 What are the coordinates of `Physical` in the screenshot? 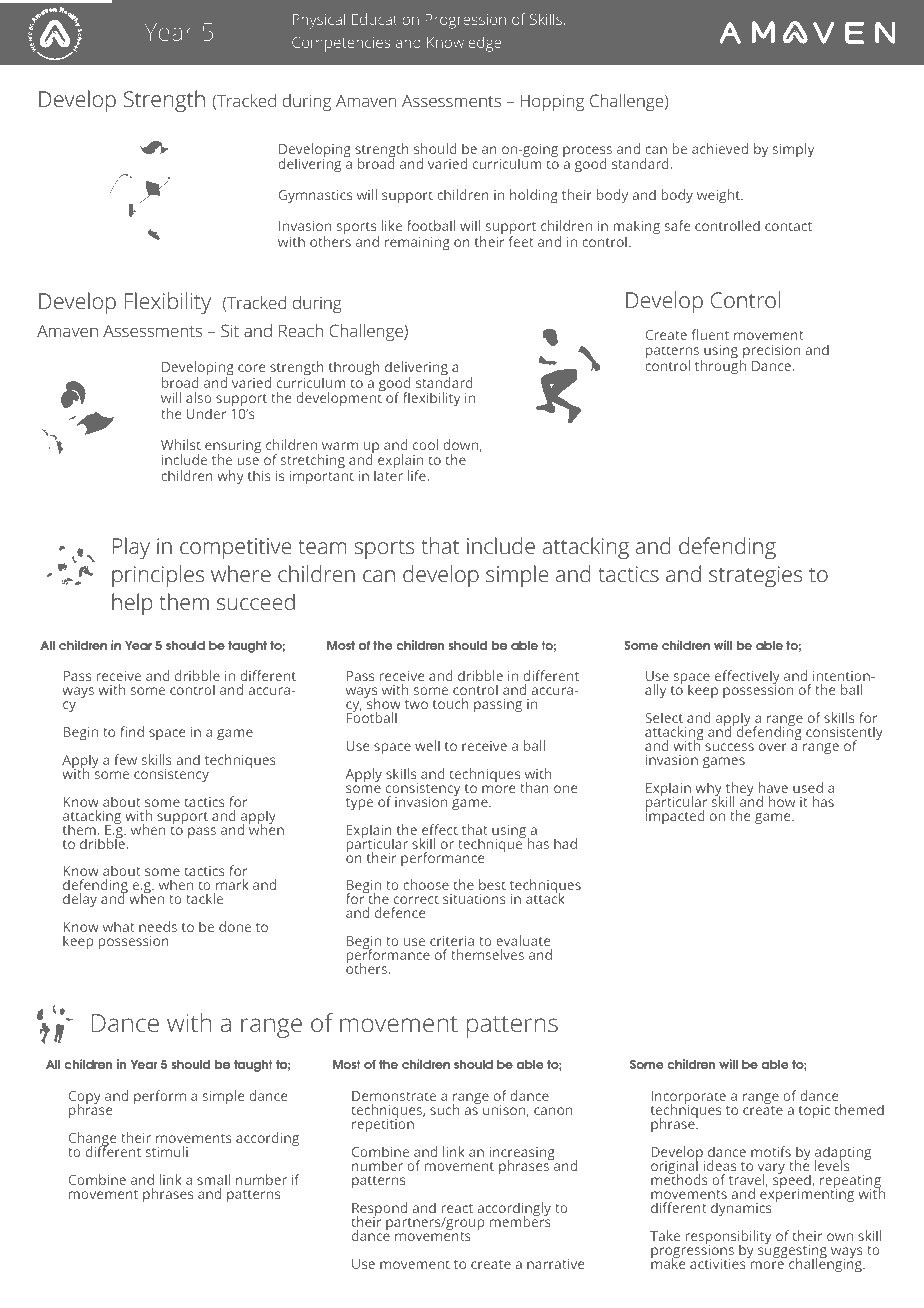 It's located at (319, 21).
